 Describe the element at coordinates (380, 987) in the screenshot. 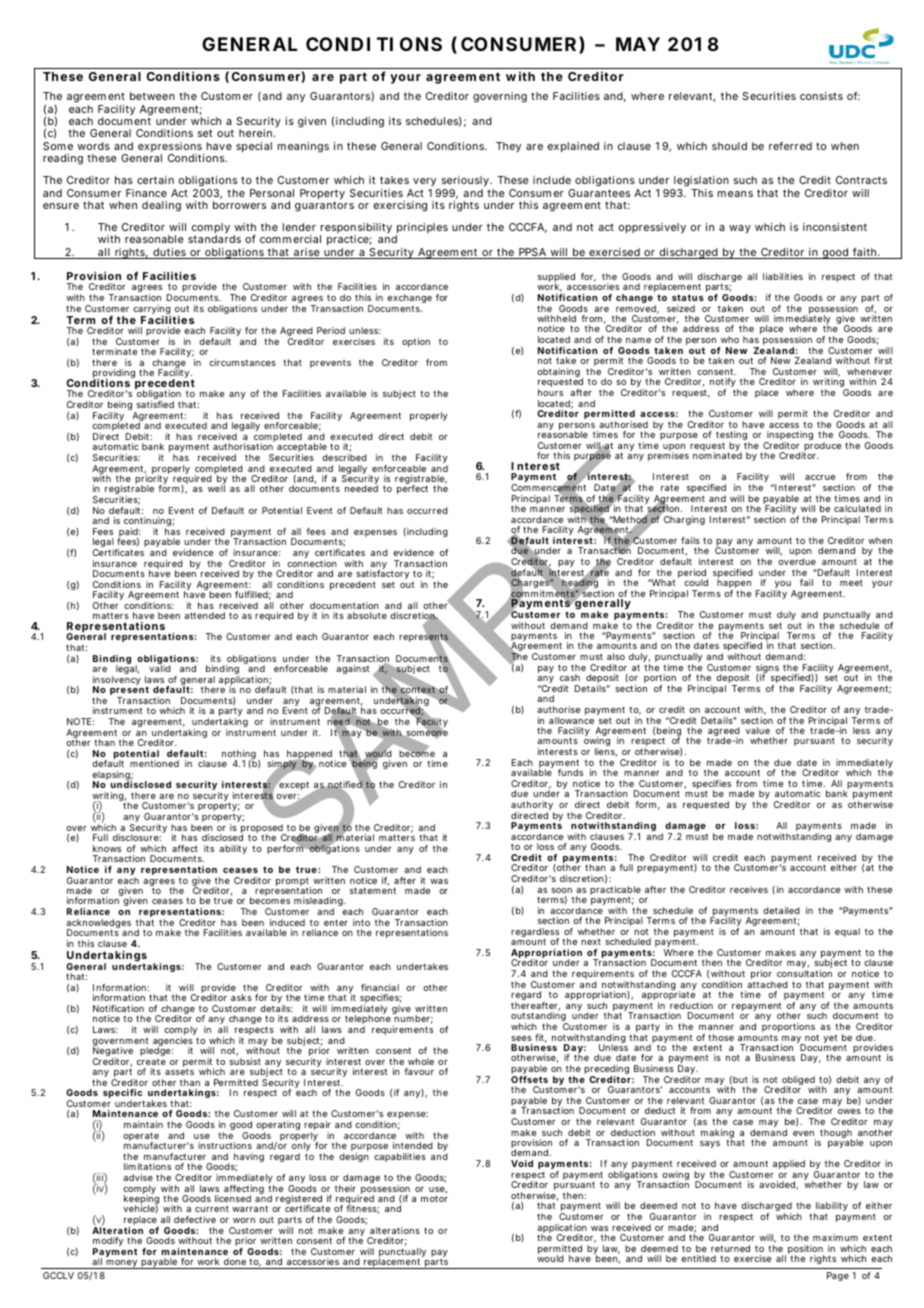

I see `financial` at that location.
